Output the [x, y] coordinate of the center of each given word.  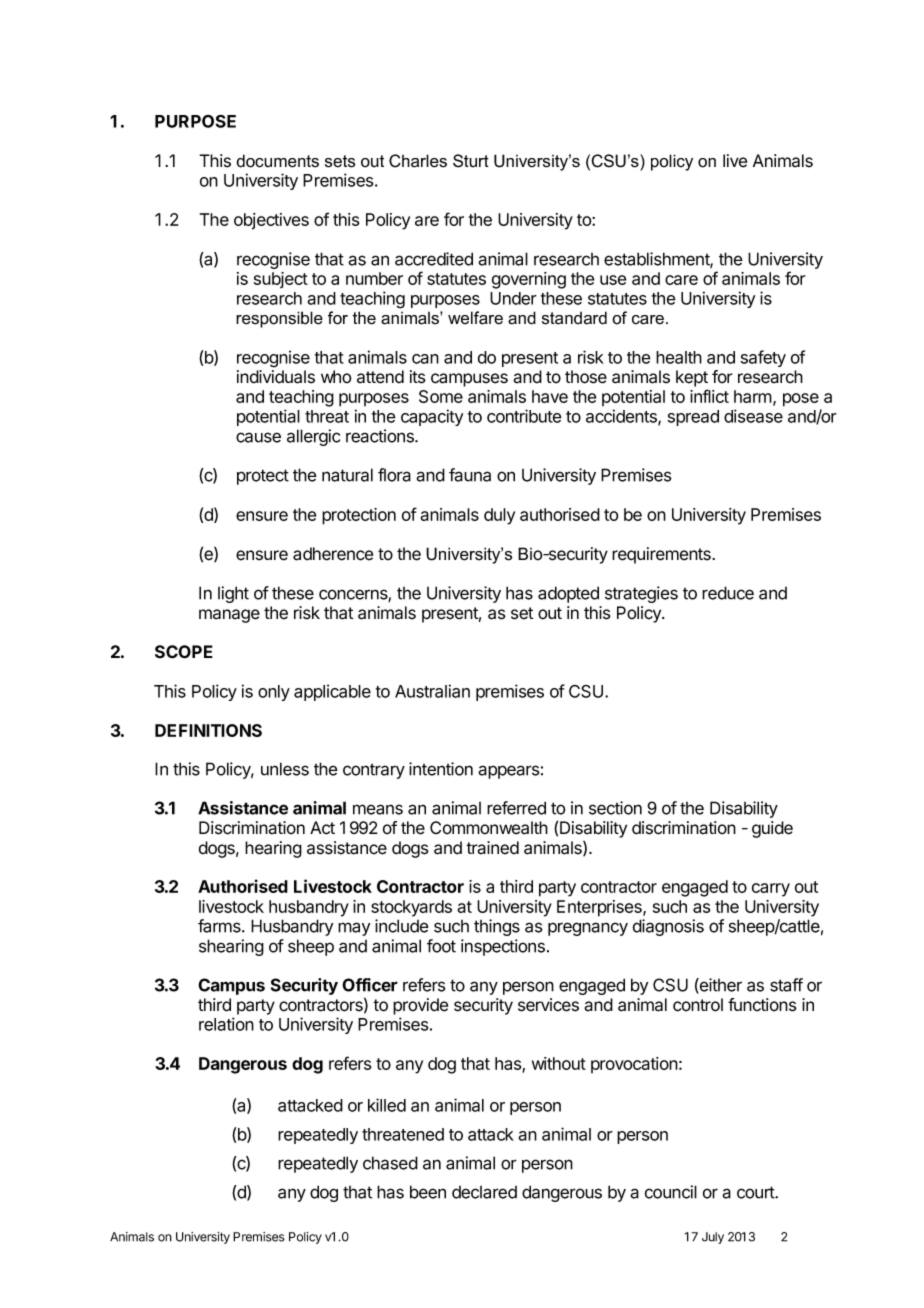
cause [258, 437]
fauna [470, 475]
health [679, 357]
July [713, 1238]
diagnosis [668, 927]
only [274, 693]
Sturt [471, 161]
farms [220, 926]
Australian [432, 691]
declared [484, 1192]
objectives [271, 221]
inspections [503, 947]
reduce [728, 593]
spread [693, 418]
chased [390, 1163]
